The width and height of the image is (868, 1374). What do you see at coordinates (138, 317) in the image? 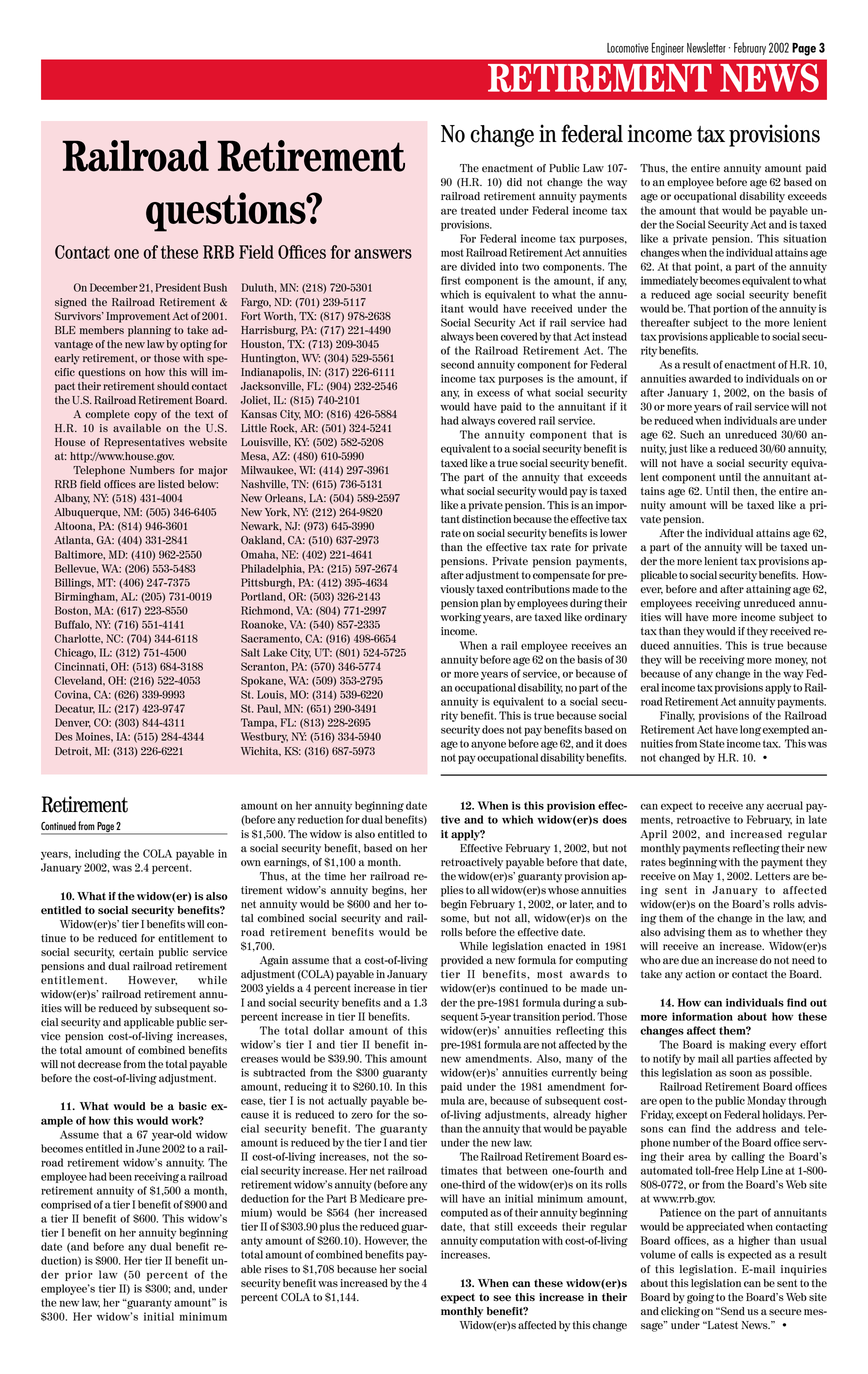
I see `Improvement` at bounding box center [138, 317].
